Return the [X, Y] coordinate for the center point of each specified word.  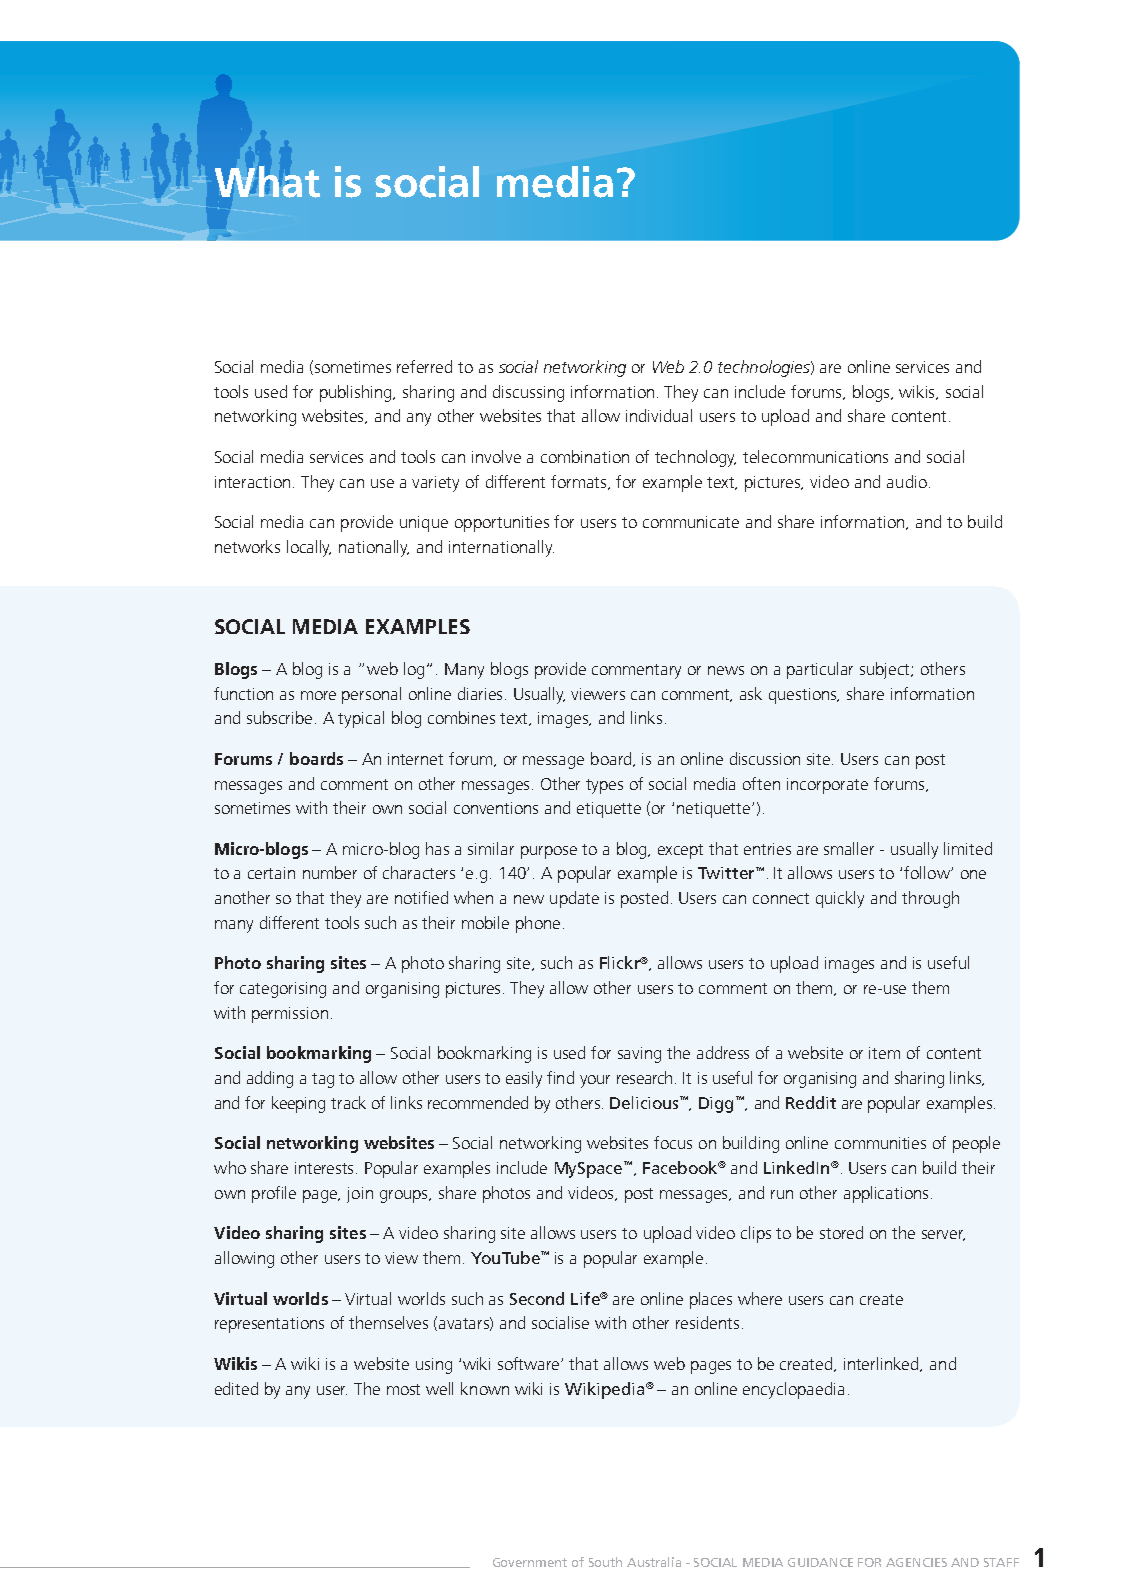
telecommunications [815, 456]
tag [323, 1080]
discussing [528, 393]
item [884, 1053]
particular [820, 670]
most [403, 1389]
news [726, 670]
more [318, 695]
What [267, 182]
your [595, 1081]
